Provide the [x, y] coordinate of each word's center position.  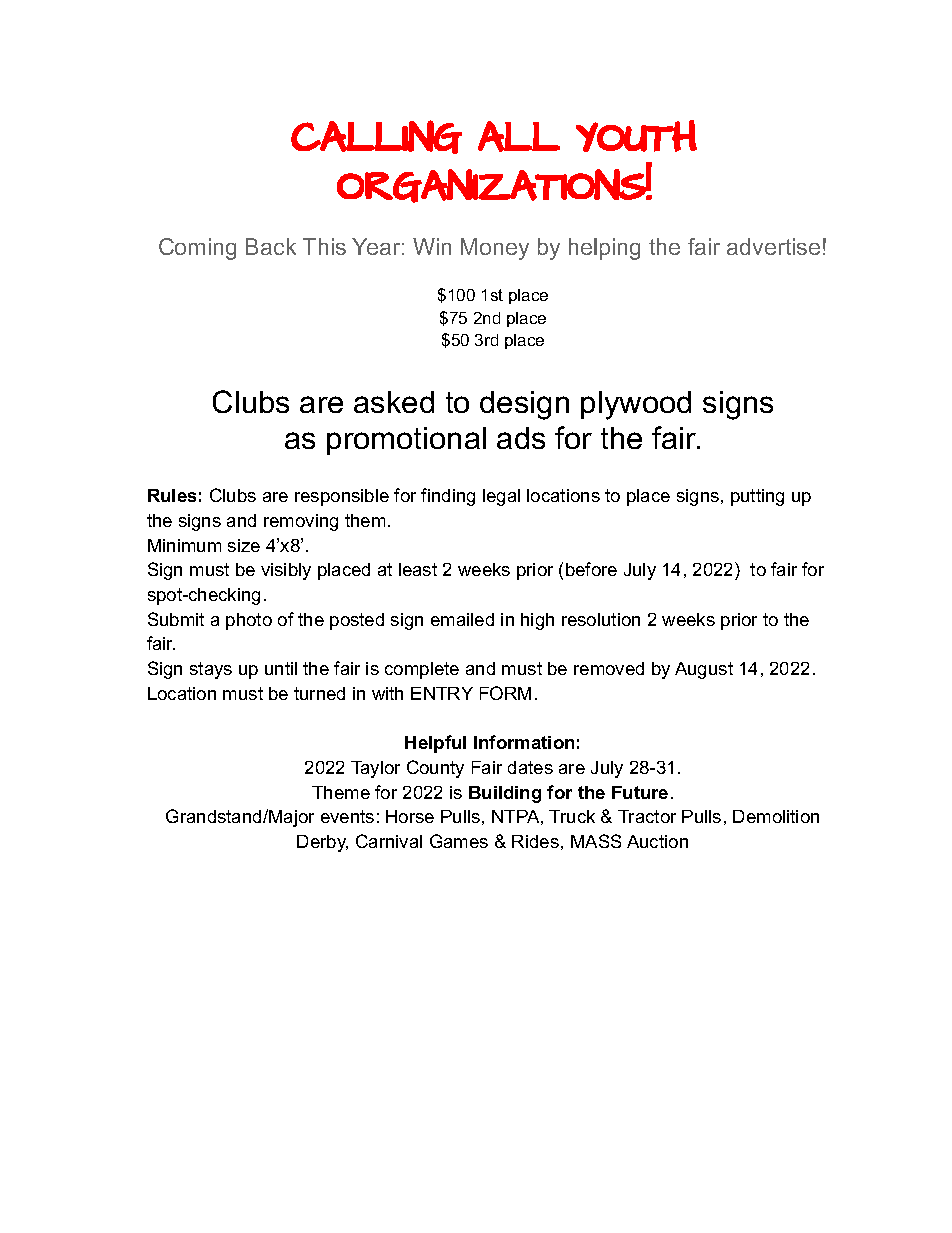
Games [459, 841]
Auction [657, 841]
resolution [601, 619]
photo [249, 621]
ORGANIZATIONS [491, 186]
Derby [322, 843]
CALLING [376, 137]
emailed [462, 619]
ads [521, 438]
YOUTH [636, 136]
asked [394, 402]
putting [757, 497]
